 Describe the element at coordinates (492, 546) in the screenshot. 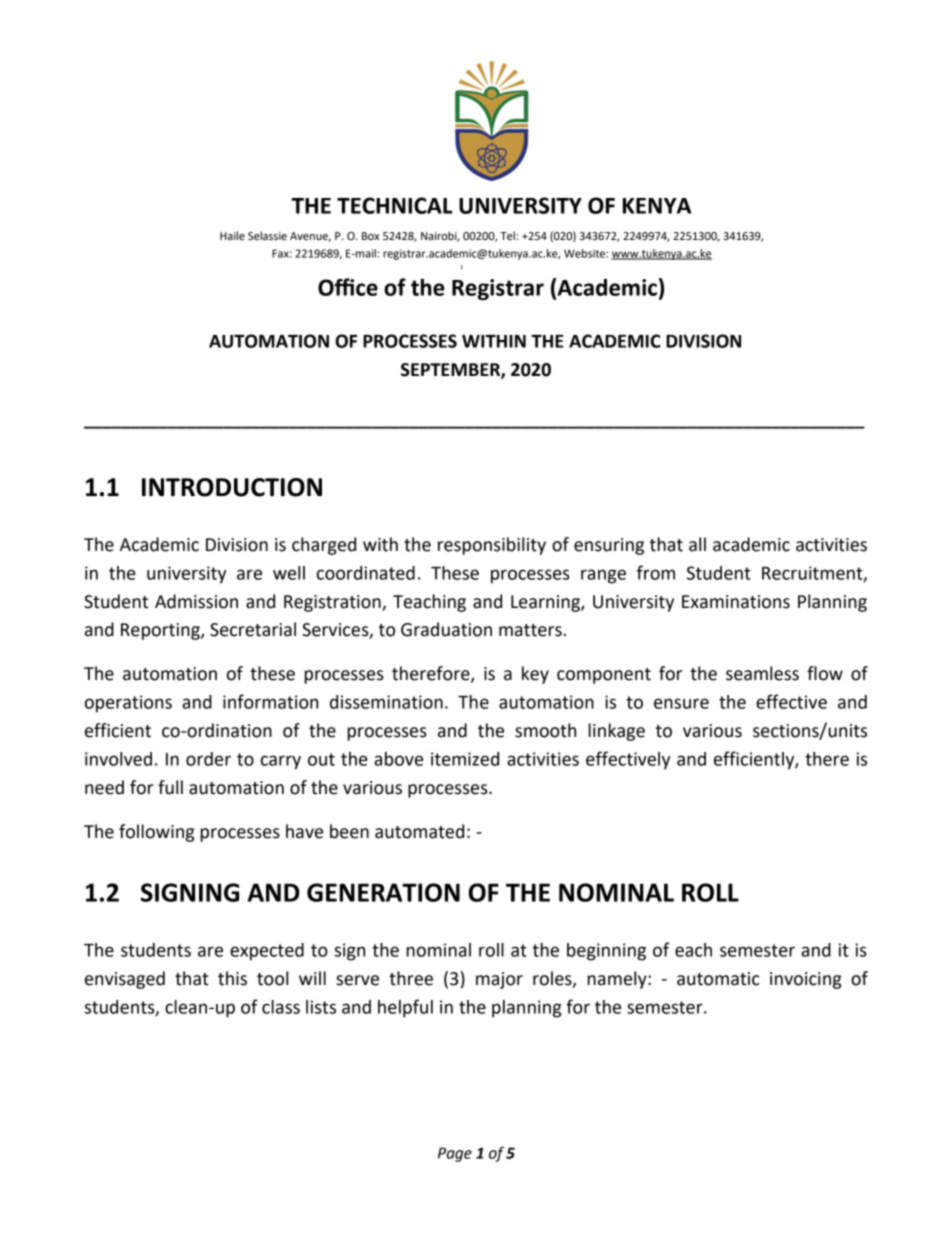

I see `responsibility` at that location.
